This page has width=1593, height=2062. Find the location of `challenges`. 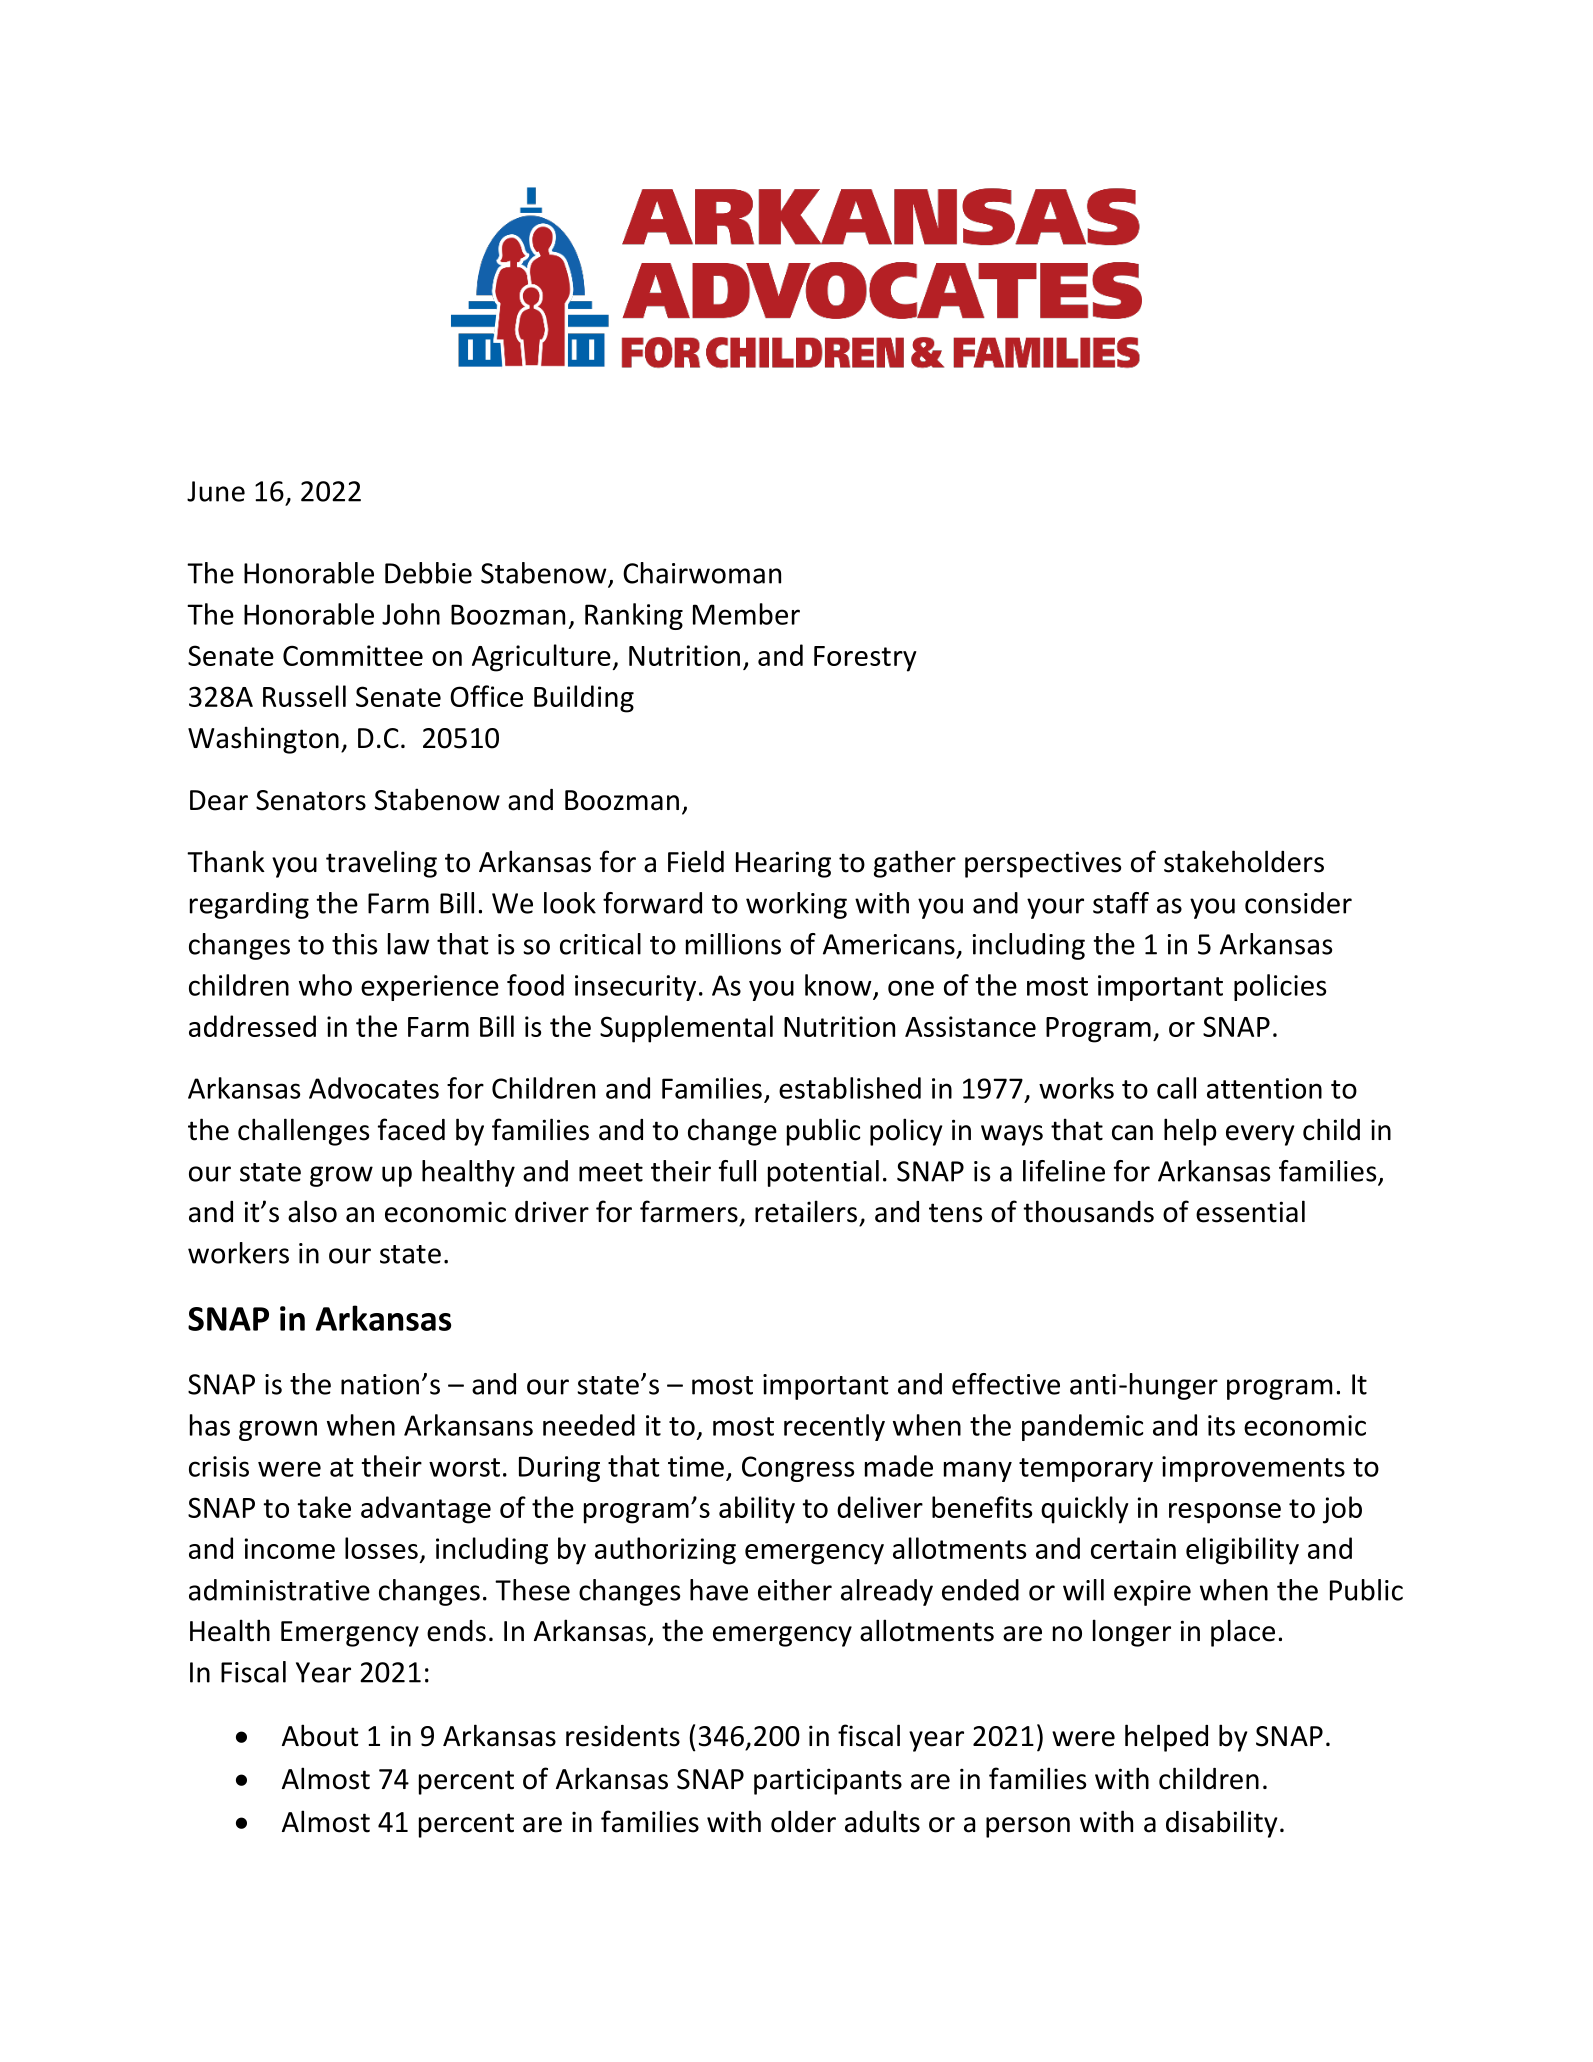

challenges is located at coordinates (303, 1132).
